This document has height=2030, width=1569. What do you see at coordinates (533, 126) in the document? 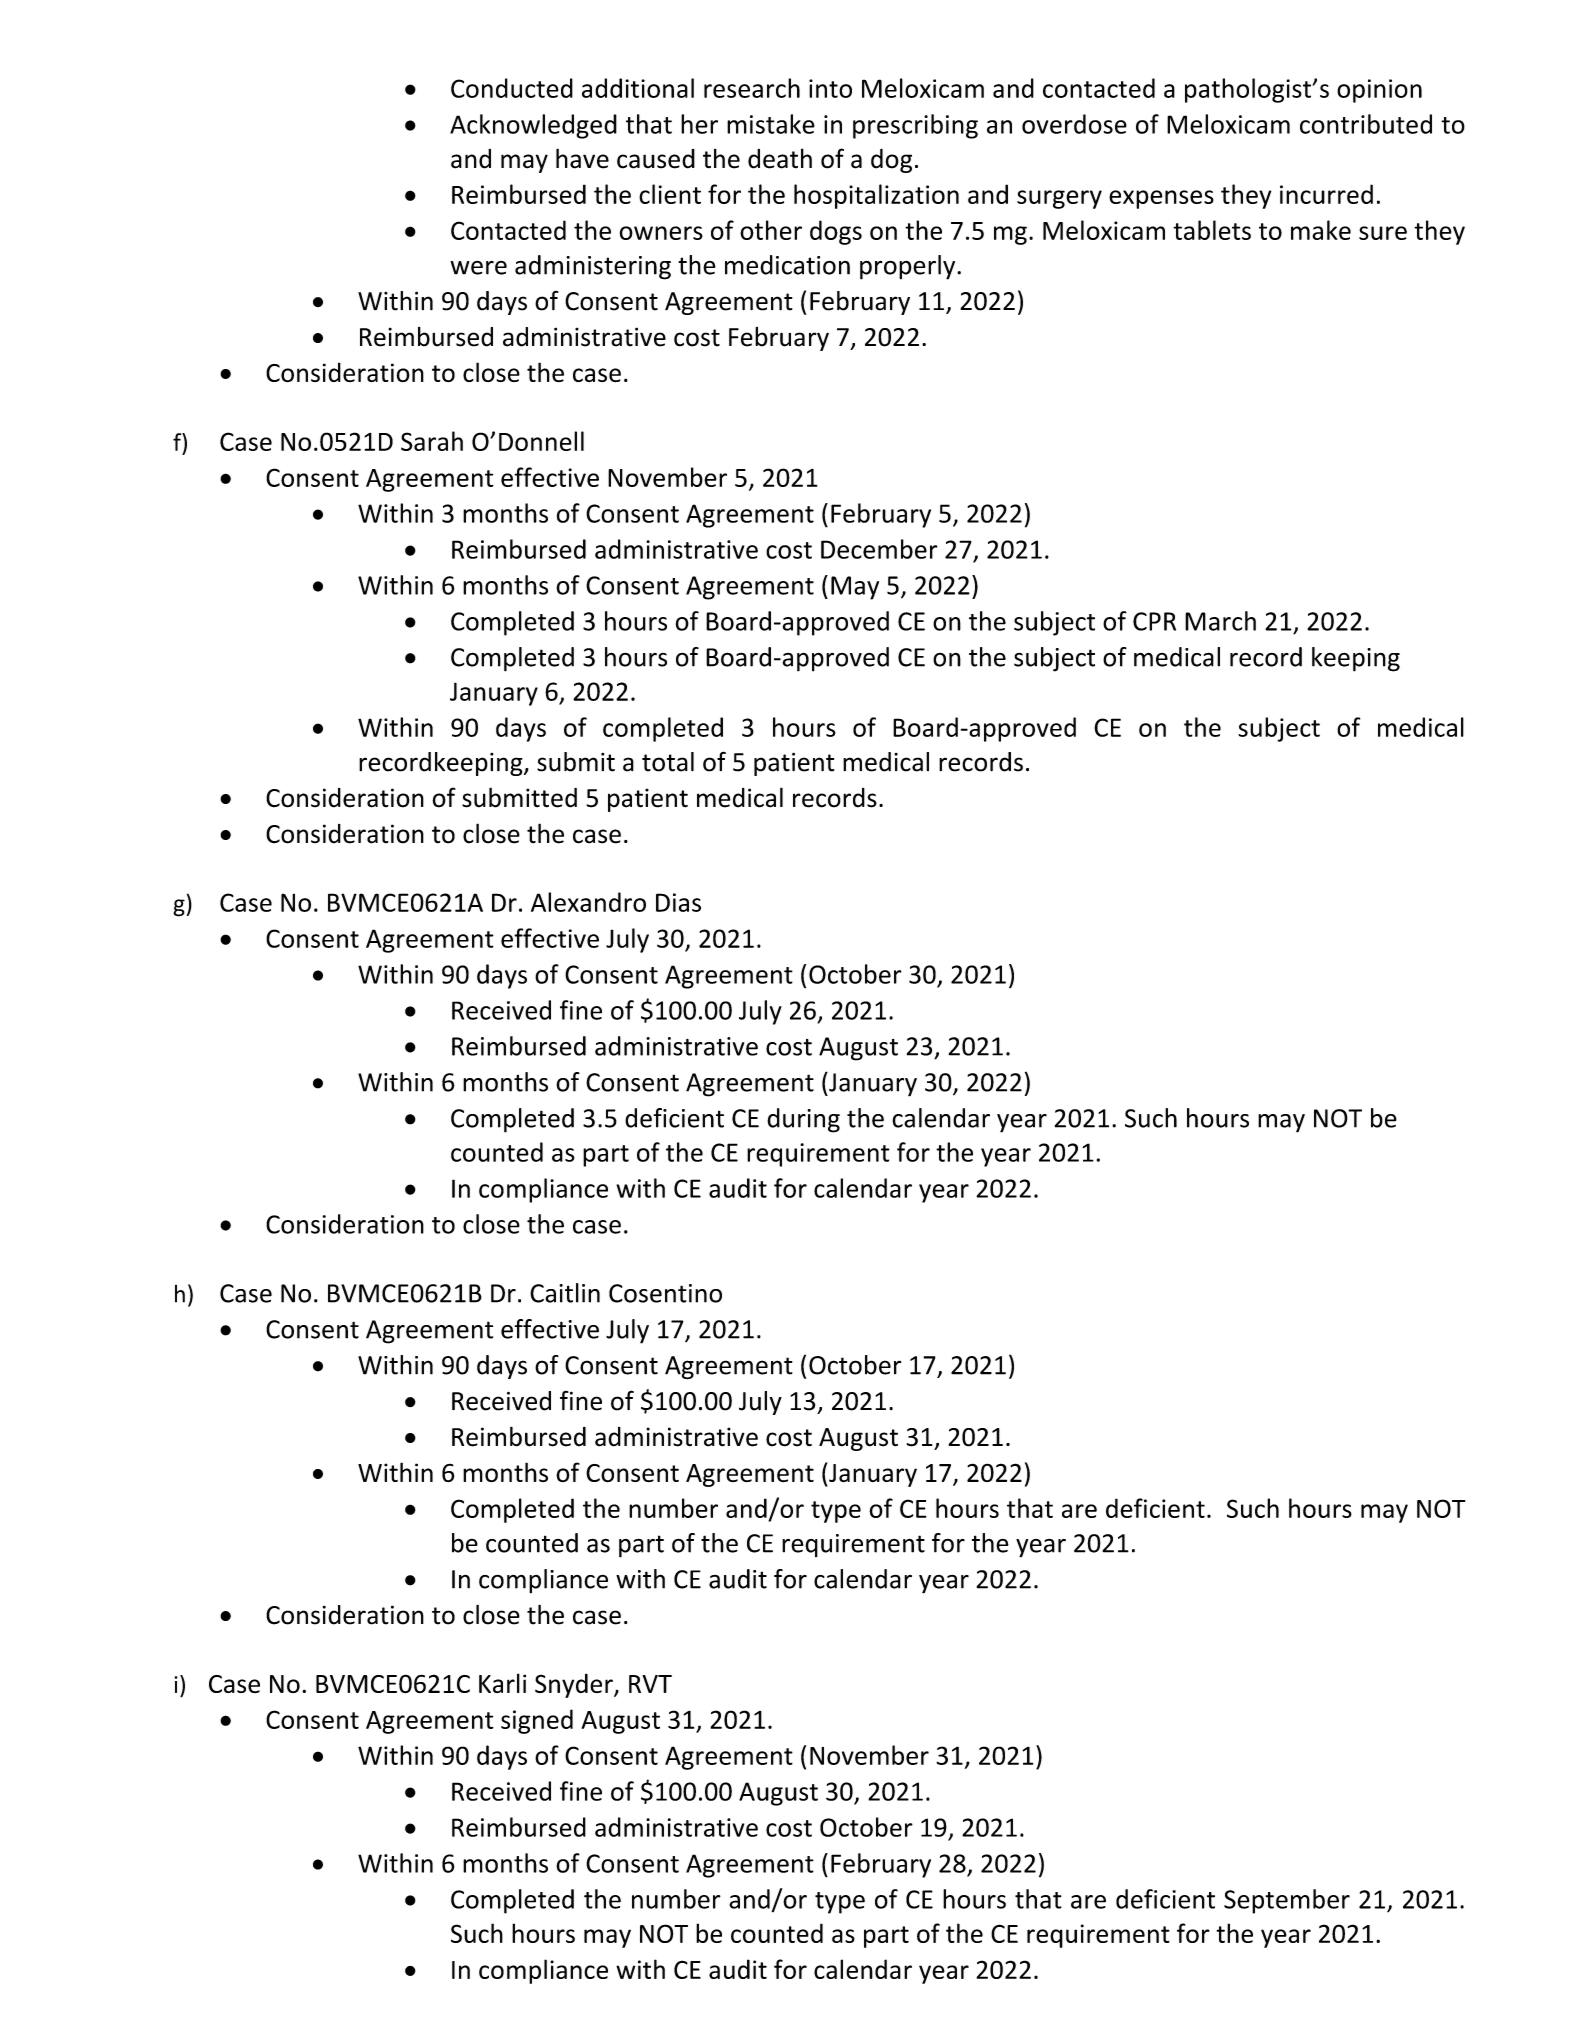
I see `Acknowledged` at bounding box center [533, 126].
